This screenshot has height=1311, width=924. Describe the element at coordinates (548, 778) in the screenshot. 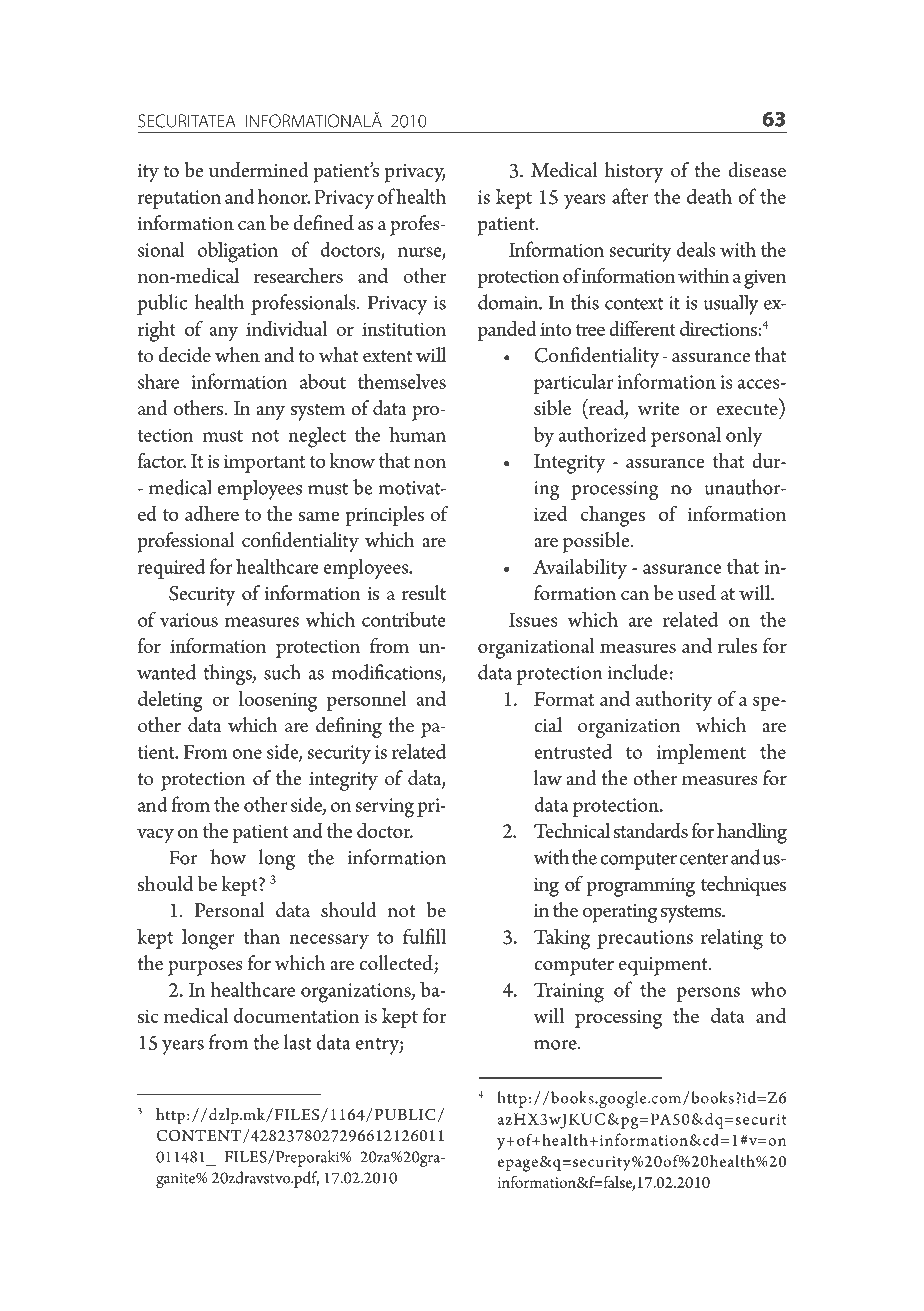

I see `law` at that location.
